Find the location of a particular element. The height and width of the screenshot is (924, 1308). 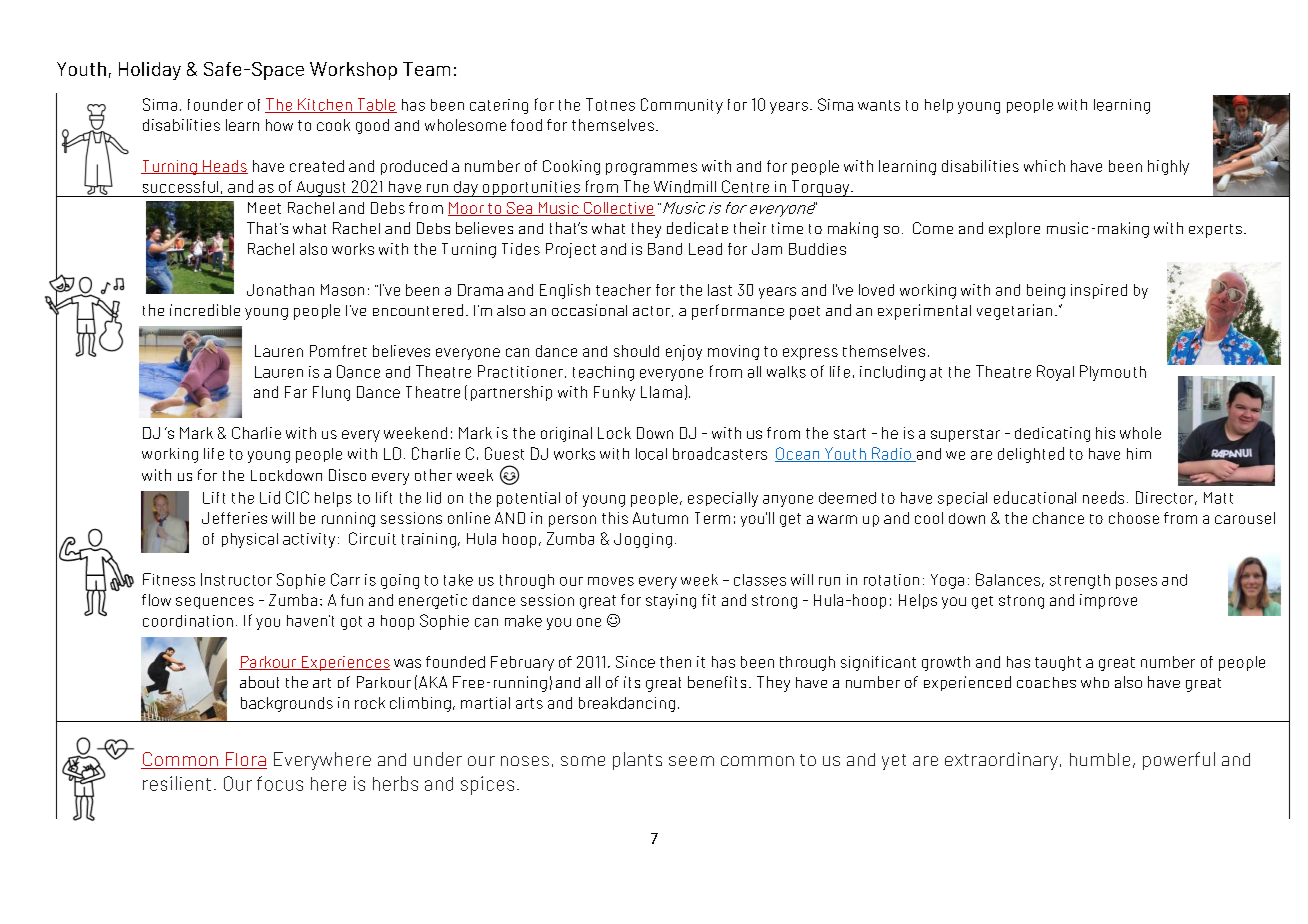

Far is located at coordinates (296, 392).
